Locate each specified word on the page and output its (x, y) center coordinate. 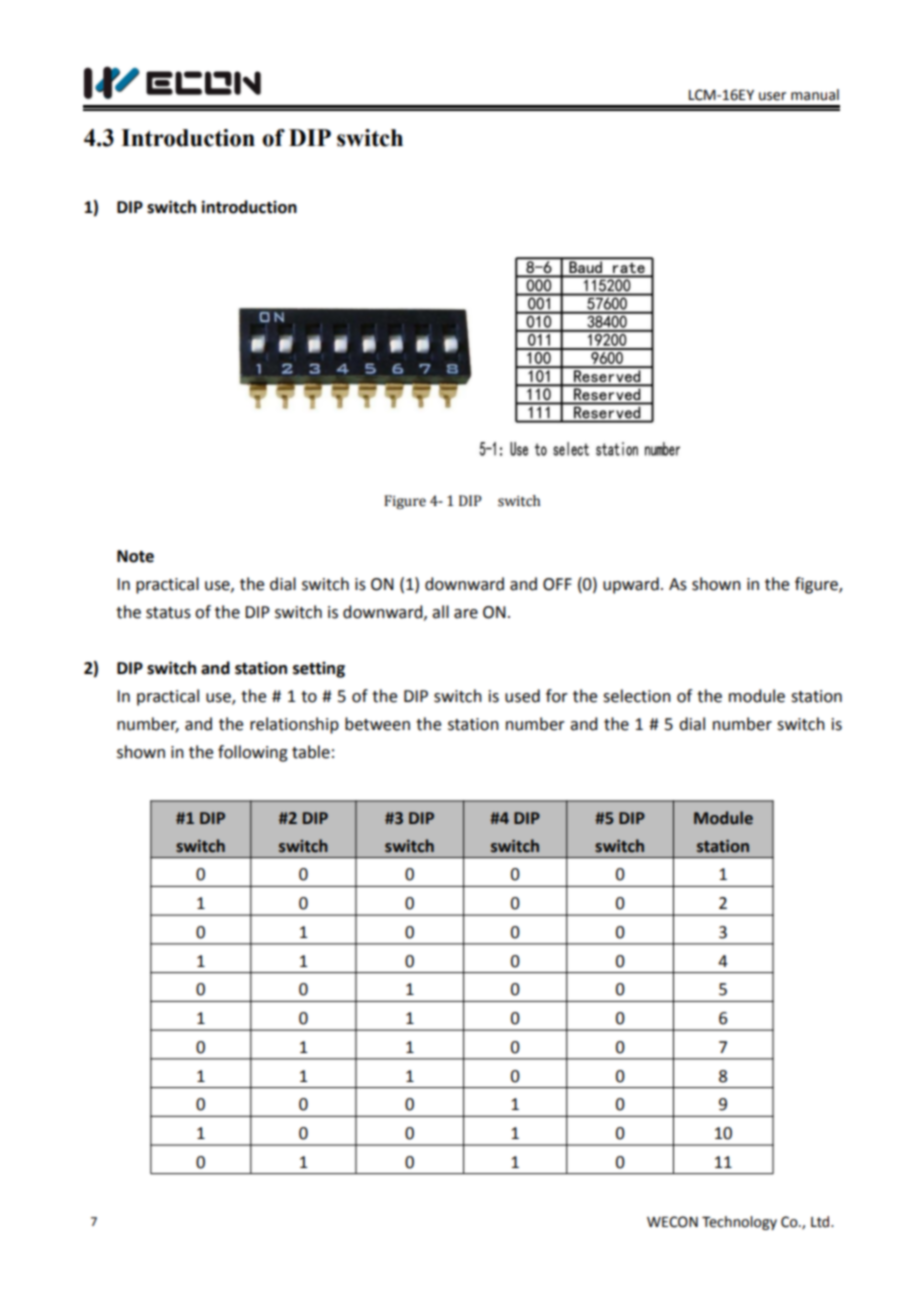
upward (631, 585)
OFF (557, 584)
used (522, 696)
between (377, 724)
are (466, 614)
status (168, 613)
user (772, 96)
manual (815, 95)
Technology (739, 1223)
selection (637, 696)
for (557, 696)
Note (135, 556)
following (253, 753)
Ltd (821, 1222)
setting (319, 670)
